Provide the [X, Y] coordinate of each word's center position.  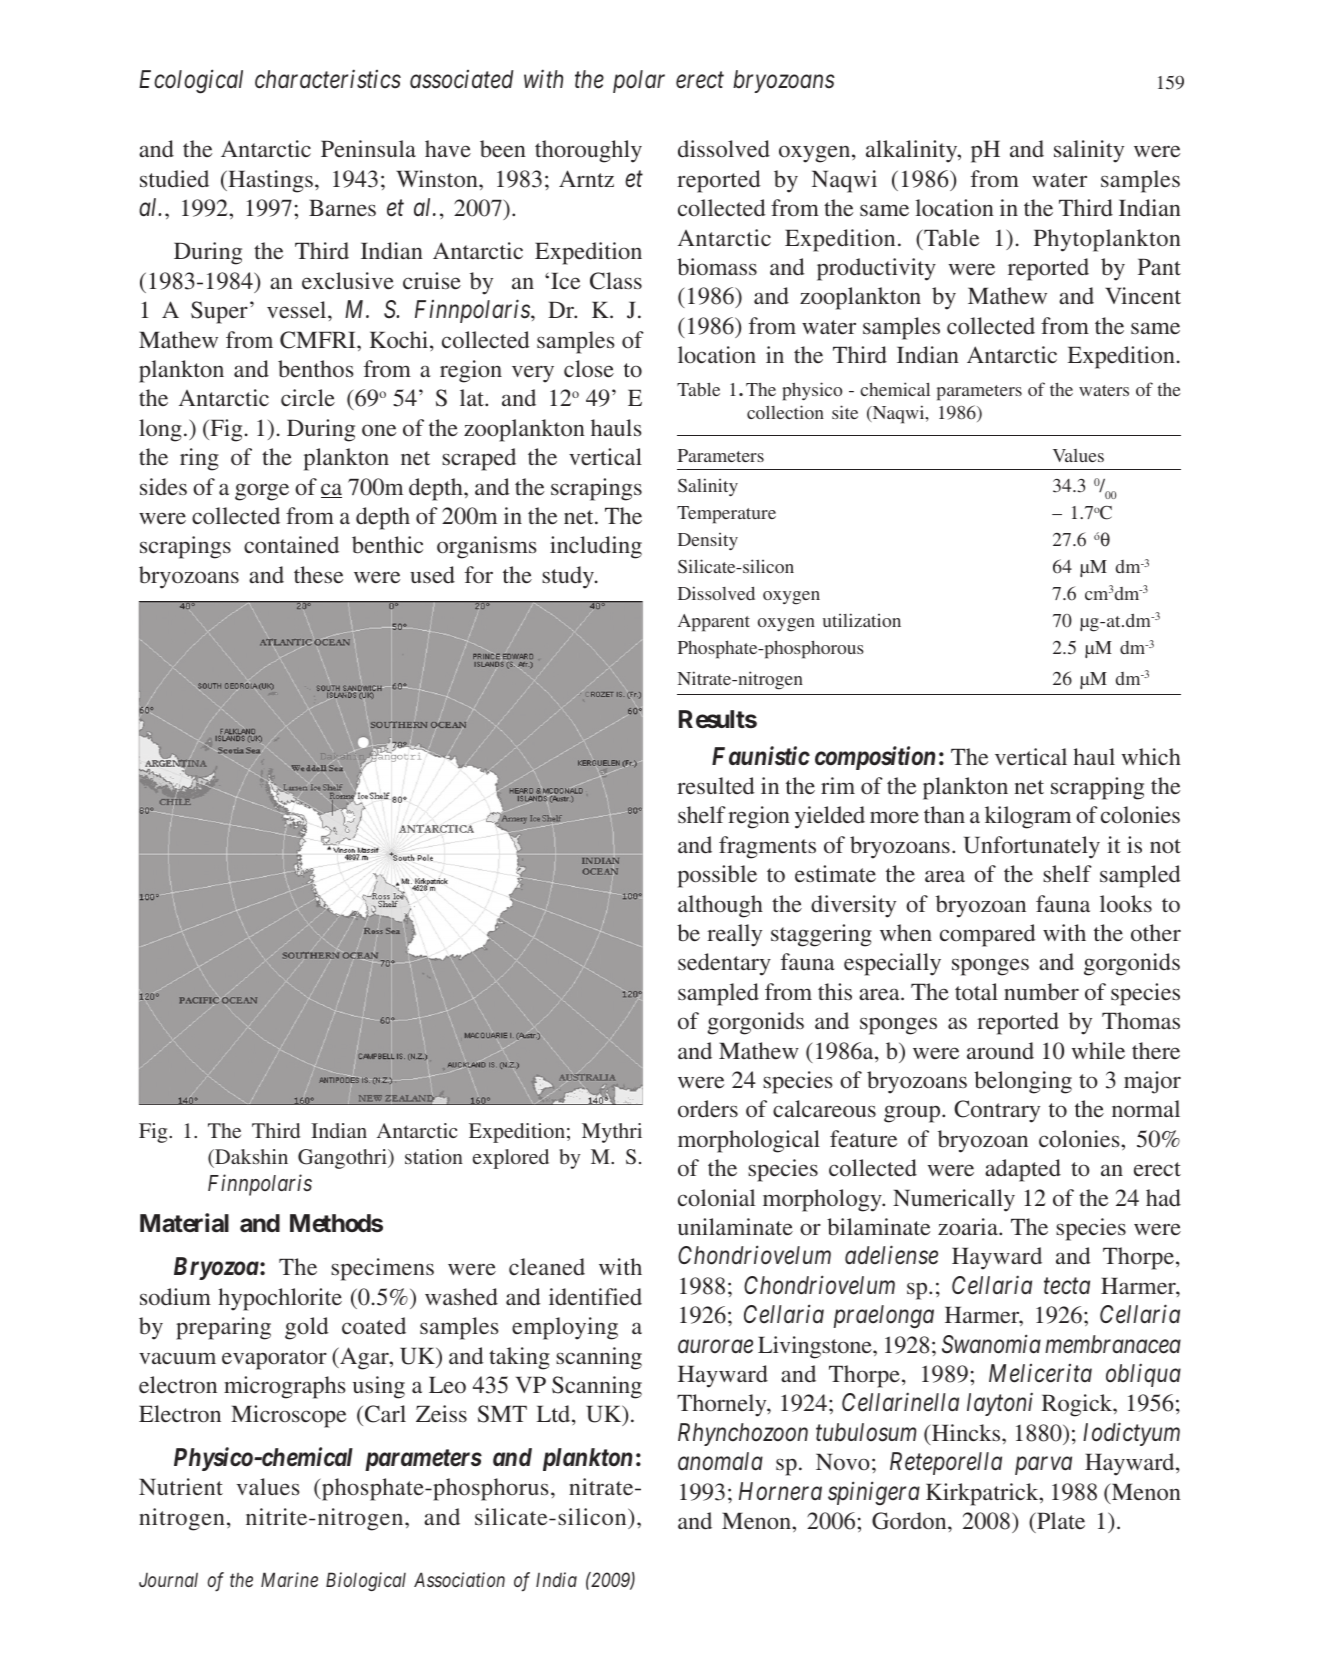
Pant [1159, 266]
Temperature [726, 515]
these [318, 575]
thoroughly [588, 151]
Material [184, 1223]
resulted [716, 786]
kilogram [1028, 817]
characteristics [328, 79]
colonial [716, 1198]
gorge [262, 492]
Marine [289, 1579]
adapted [1023, 1170]
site [845, 412]
